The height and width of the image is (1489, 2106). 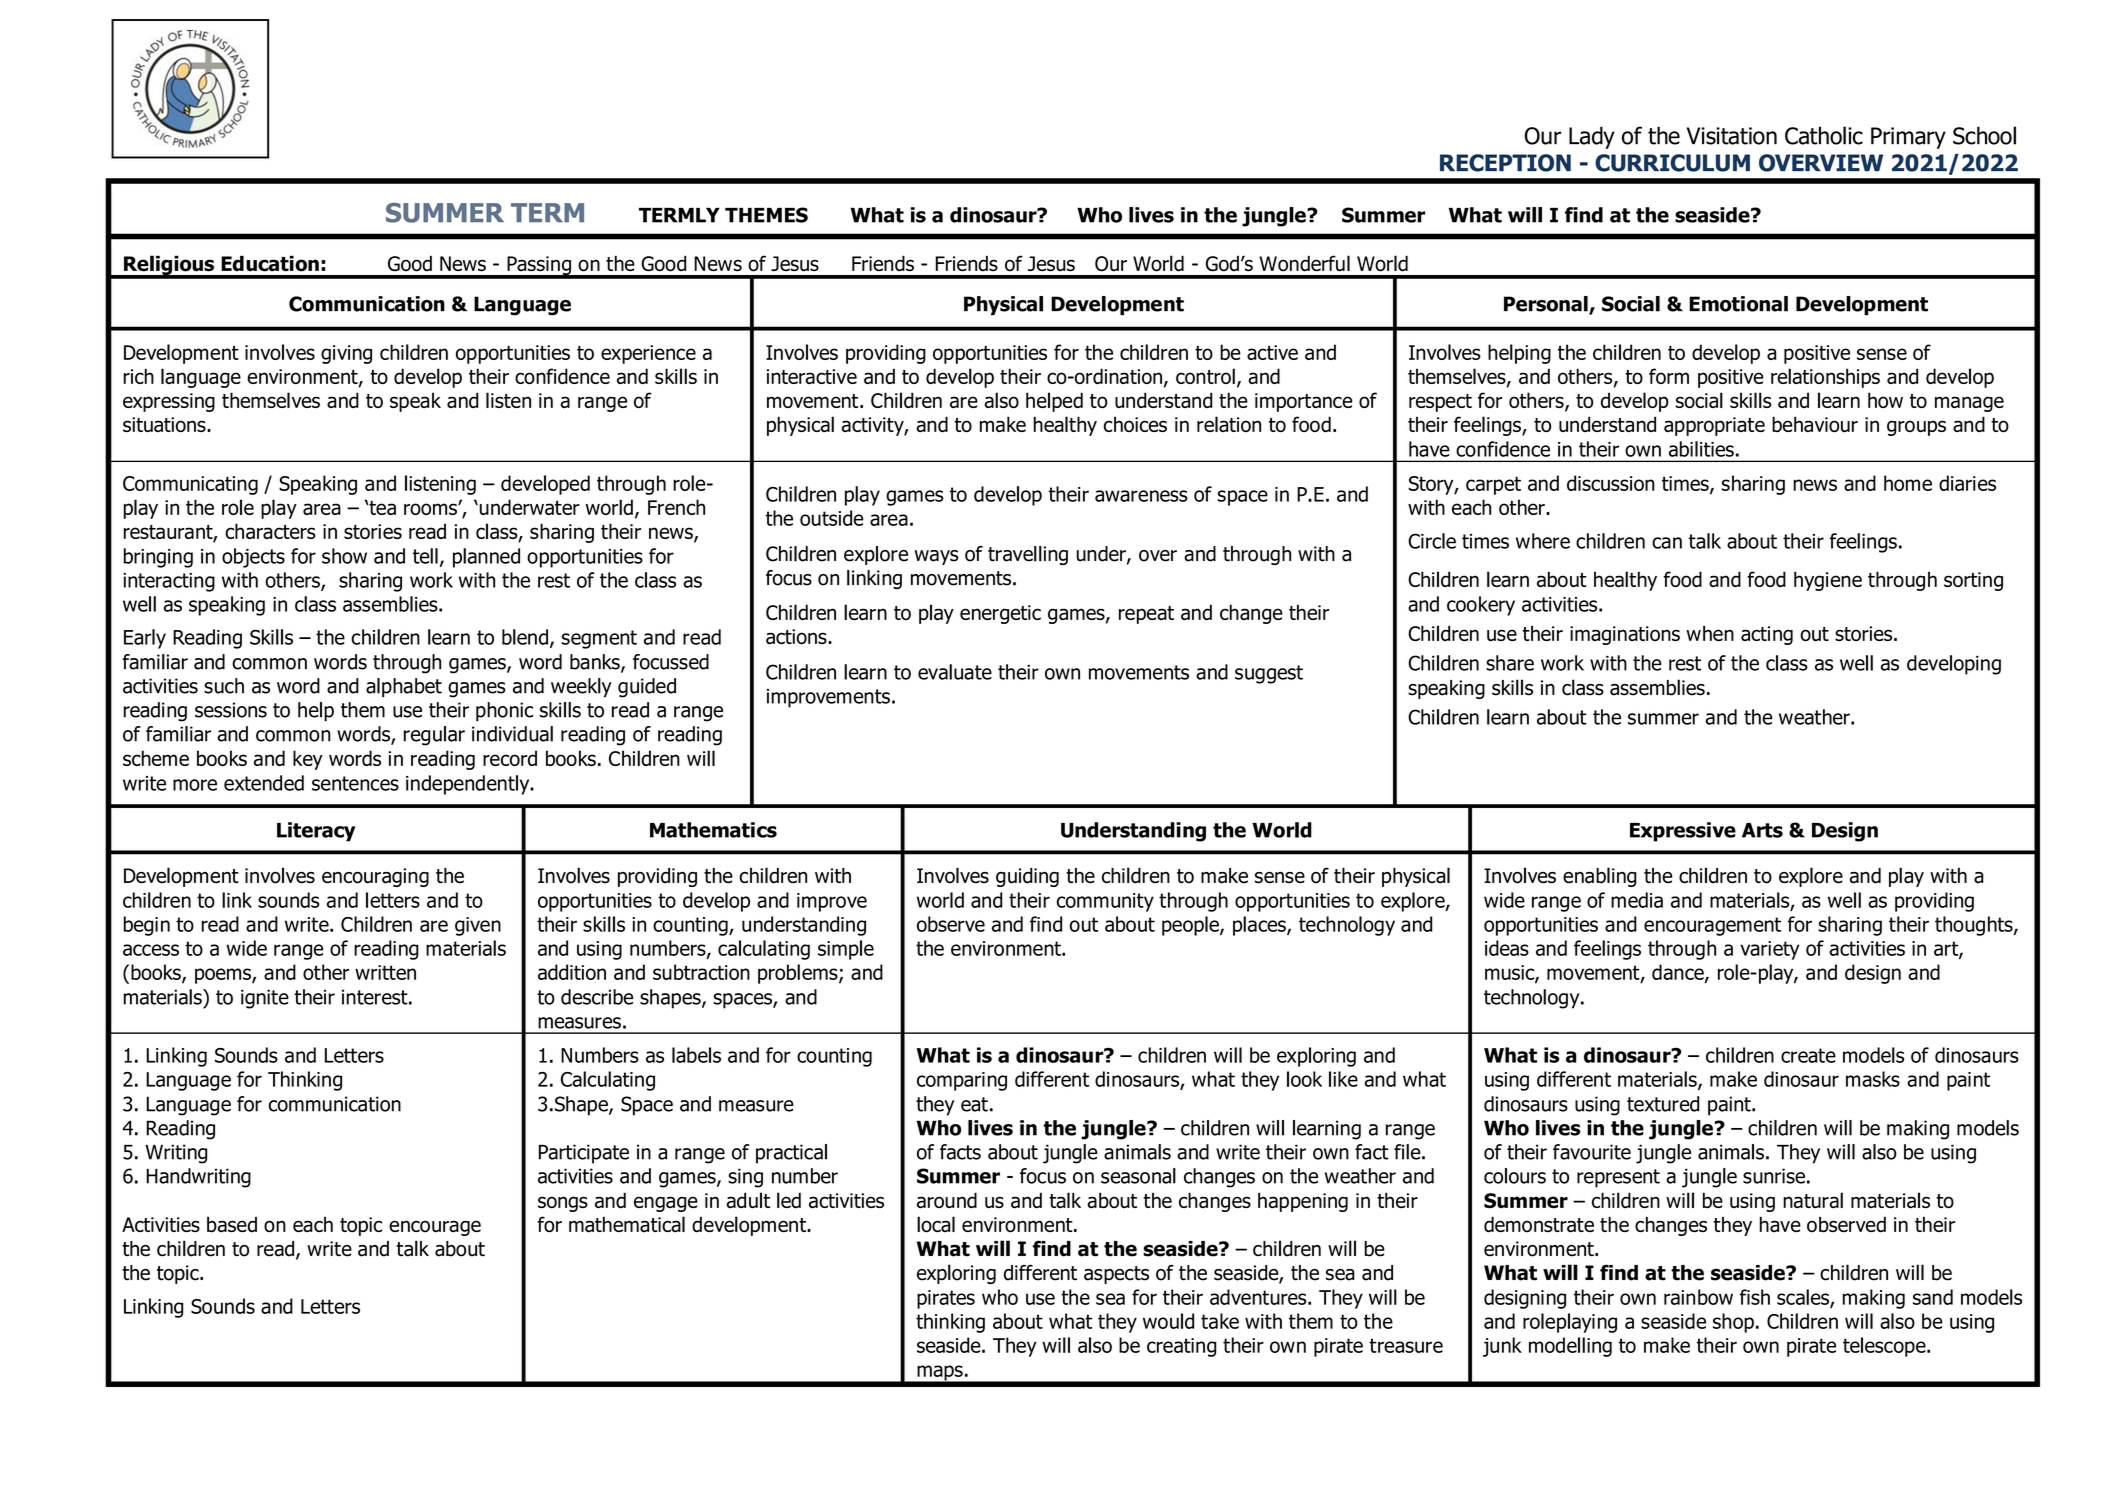 What do you see at coordinates (344, 556) in the image?
I see `show` at bounding box center [344, 556].
